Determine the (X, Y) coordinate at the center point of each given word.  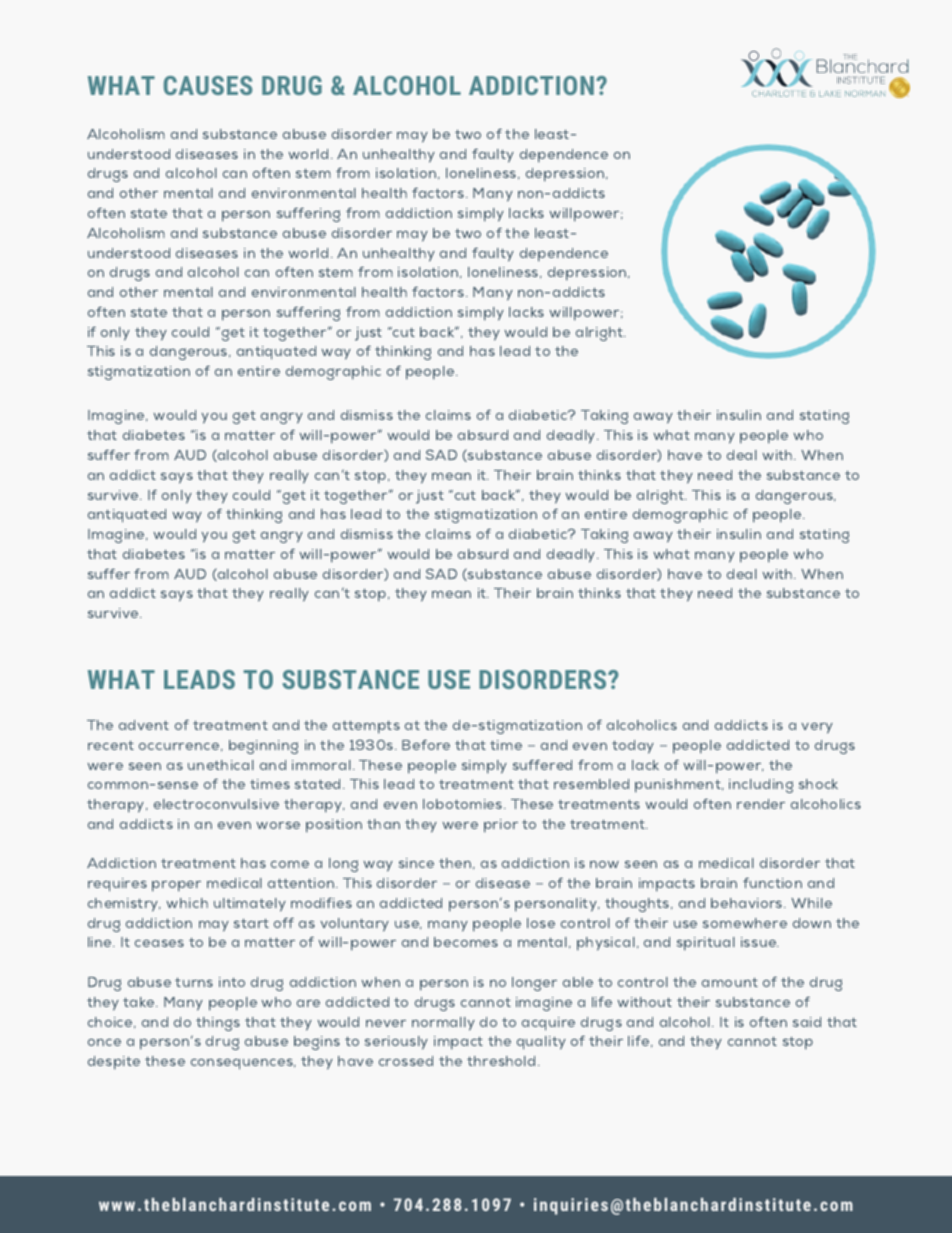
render (761, 804)
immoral (321, 765)
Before (426, 744)
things (218, 1024)
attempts (366, 727)
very (817, 728)
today (633, 747)
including (761, 786)
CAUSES (208, 85)
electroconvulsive (216, 804)
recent (111, 745)
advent (144, 725)
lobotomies (464, 804)
